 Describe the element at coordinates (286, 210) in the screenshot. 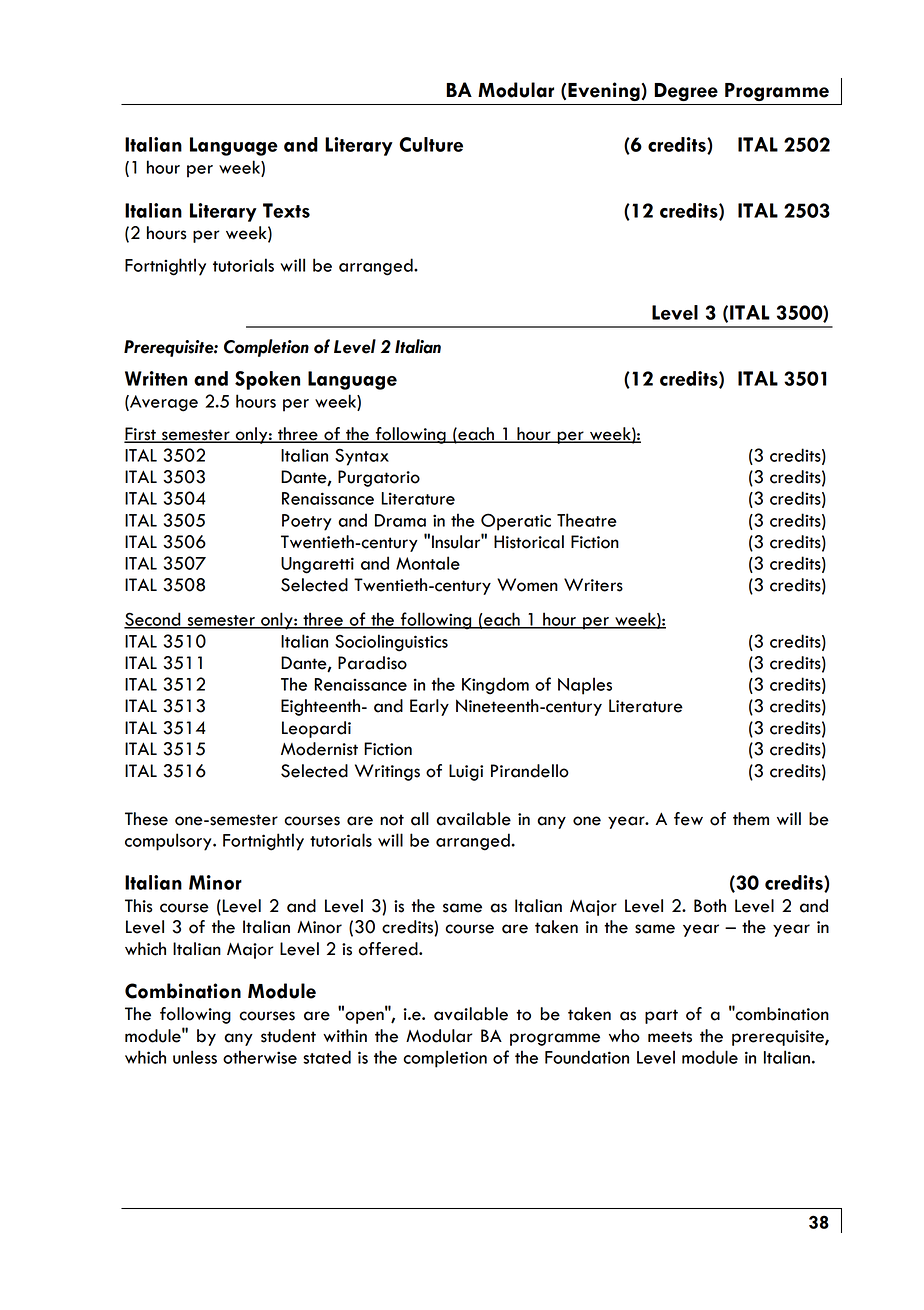

I see `Texts` at that location.
